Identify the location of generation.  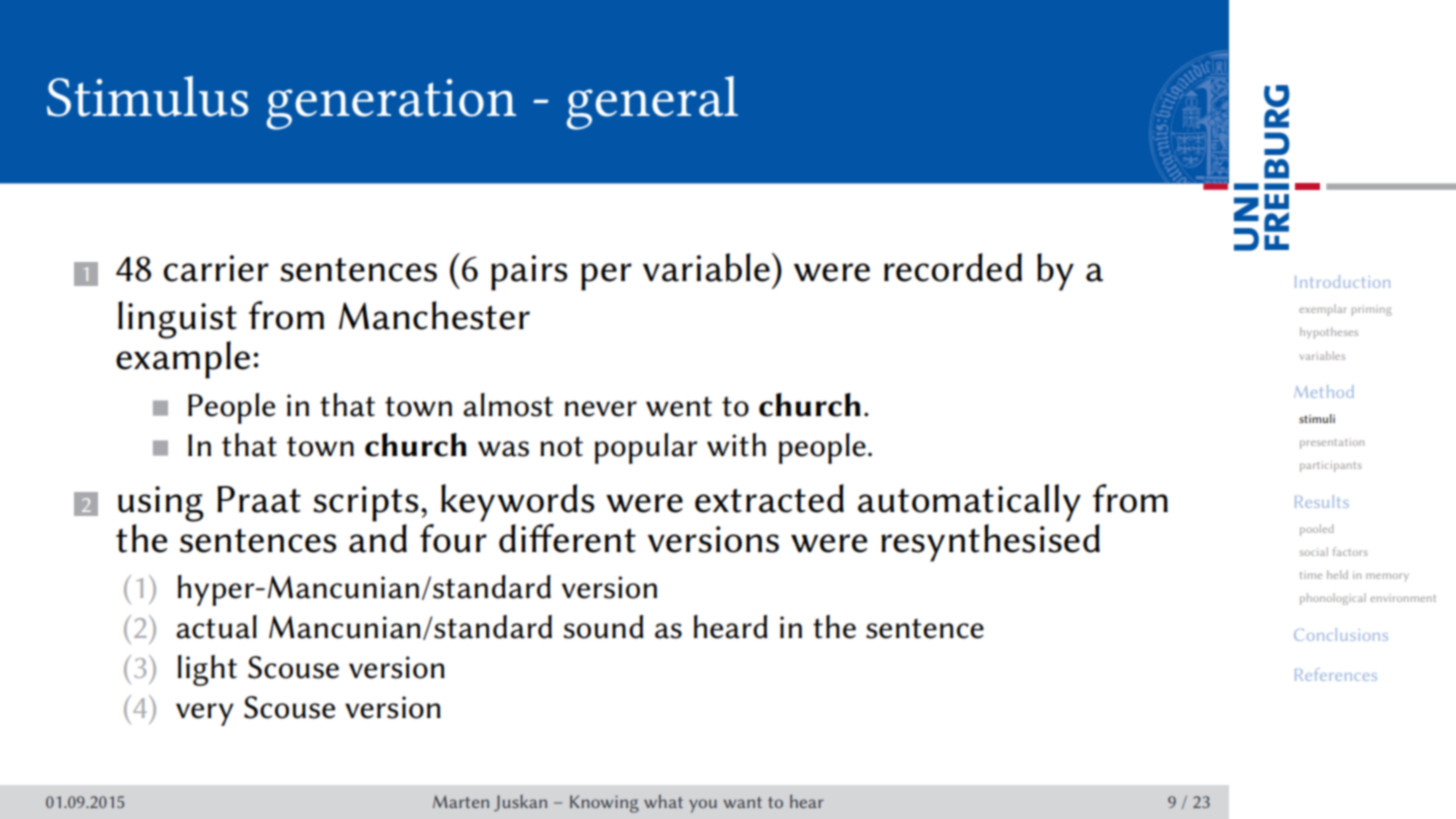
(391, 104).
